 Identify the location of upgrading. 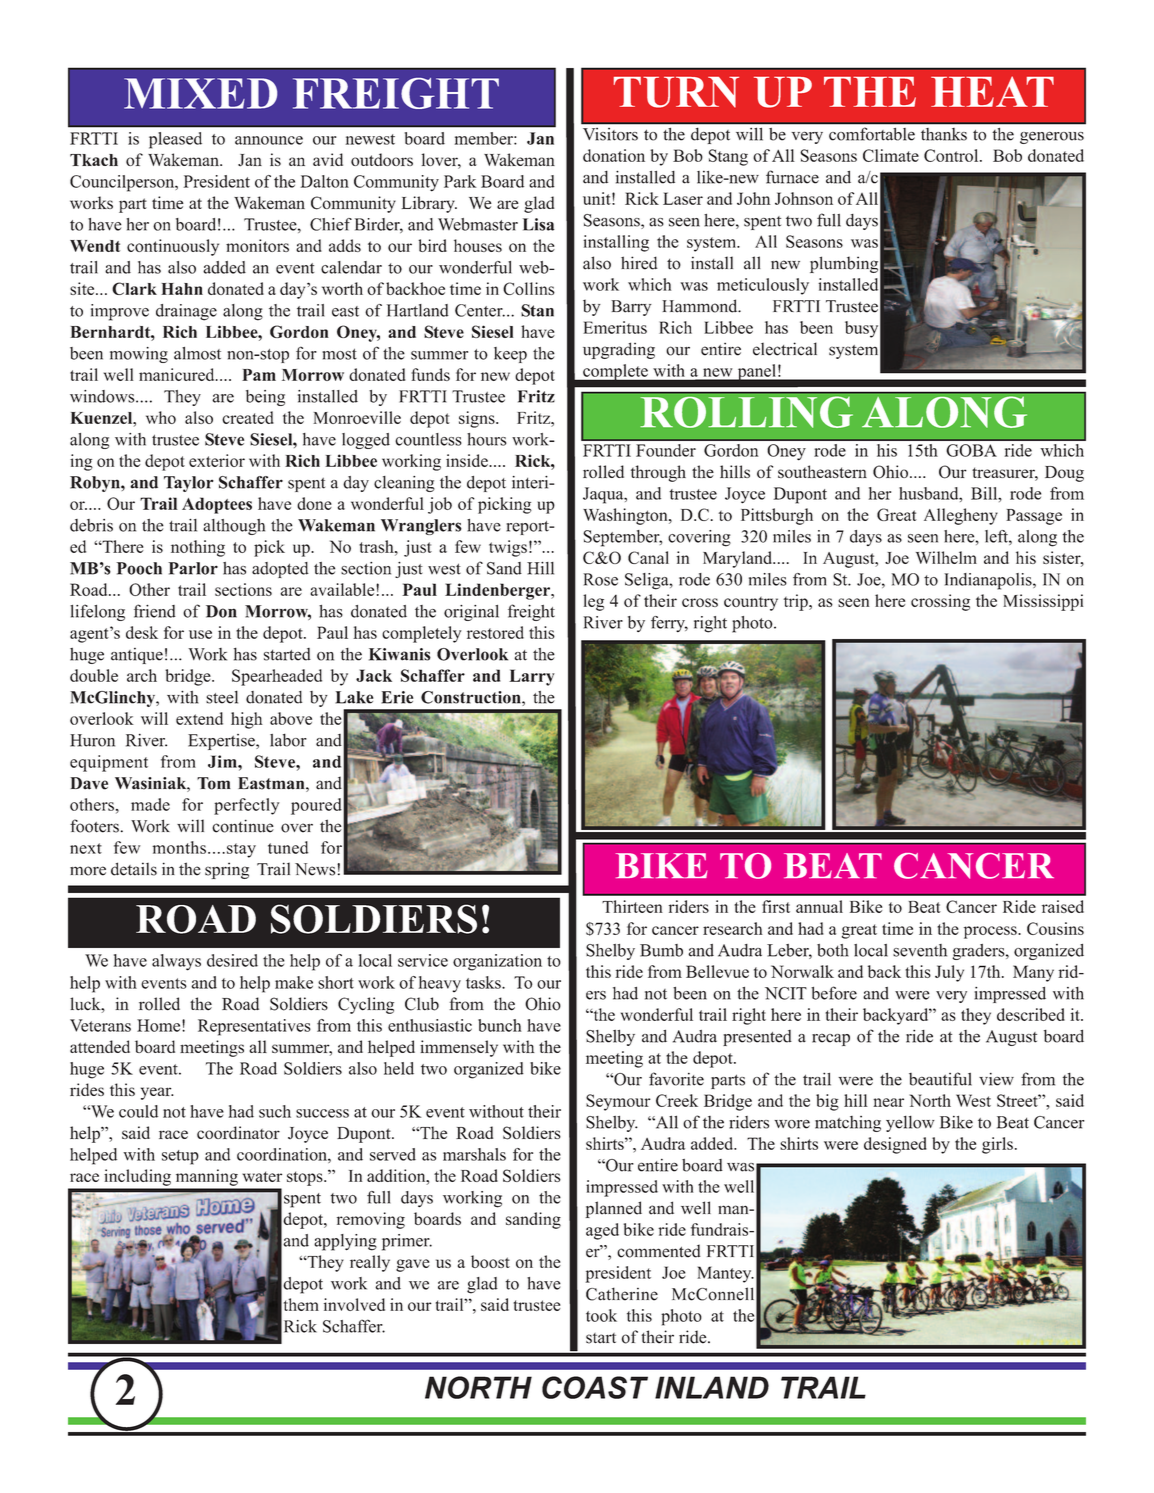
(619, 350).
